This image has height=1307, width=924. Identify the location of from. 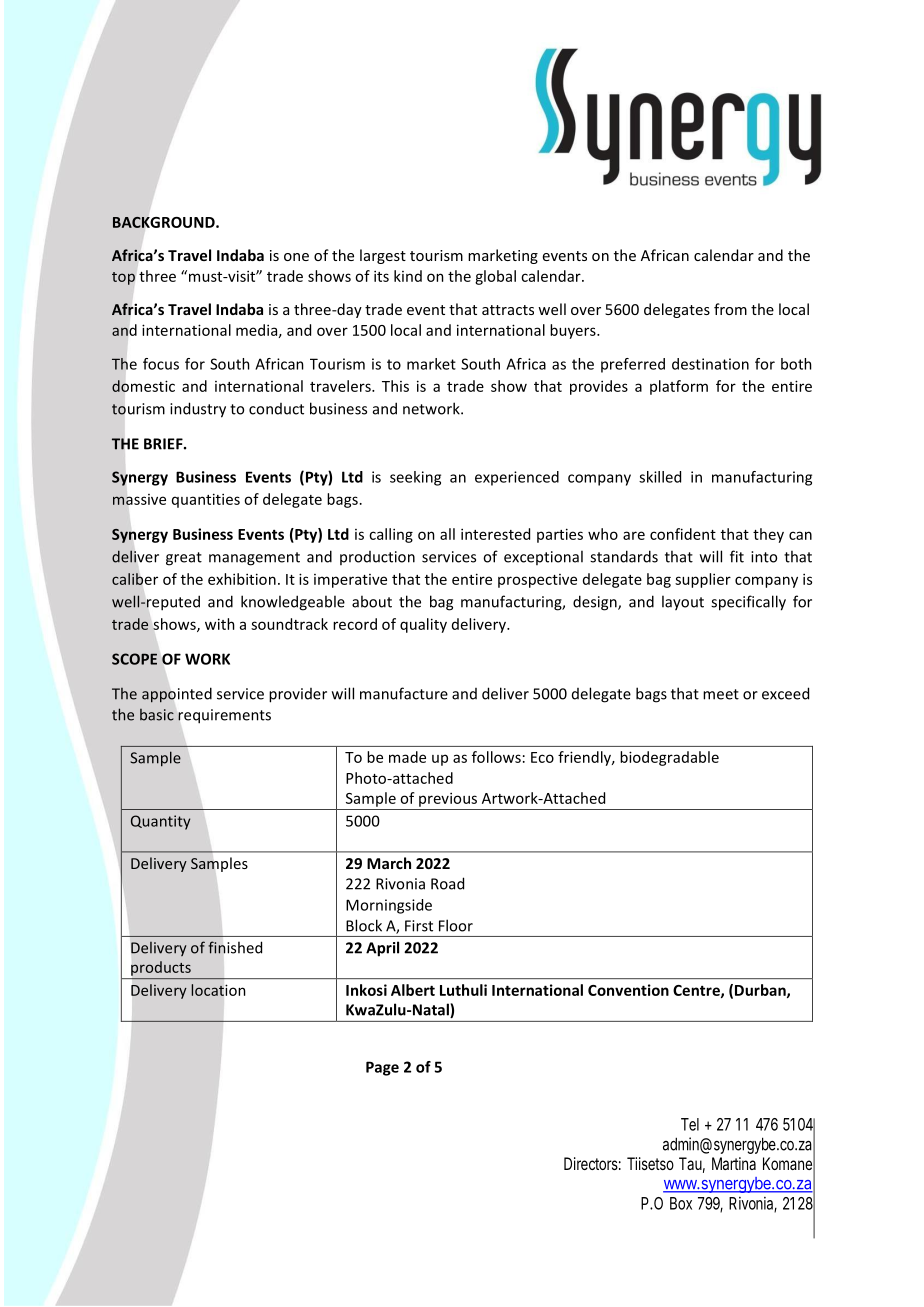
(730, 309).
